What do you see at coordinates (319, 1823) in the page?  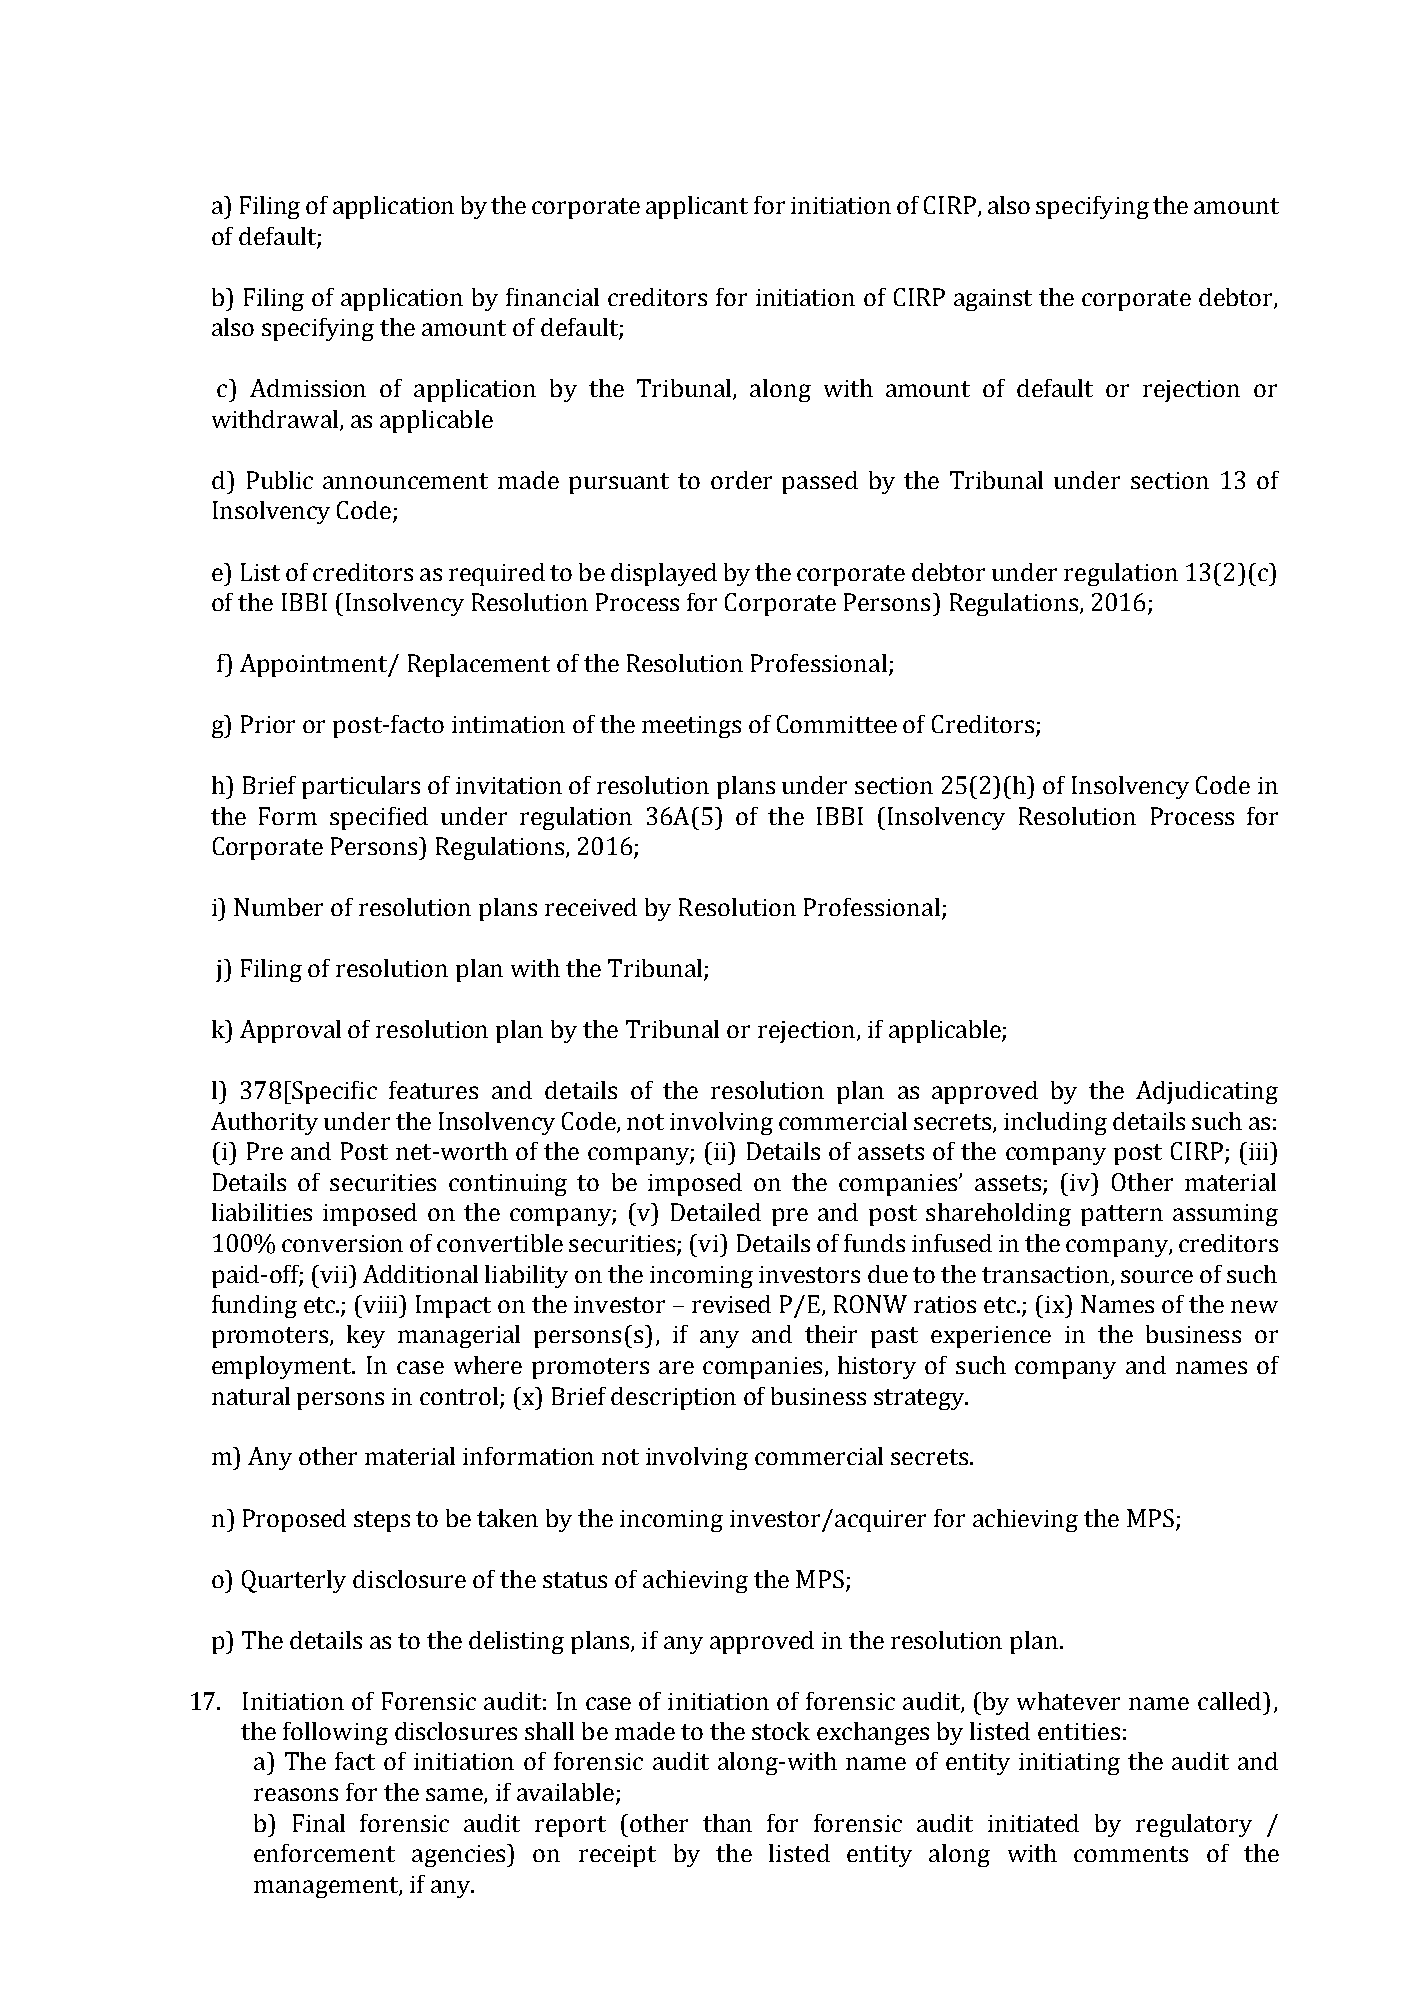 I see `Final` at bounding box center [319, 1823].
